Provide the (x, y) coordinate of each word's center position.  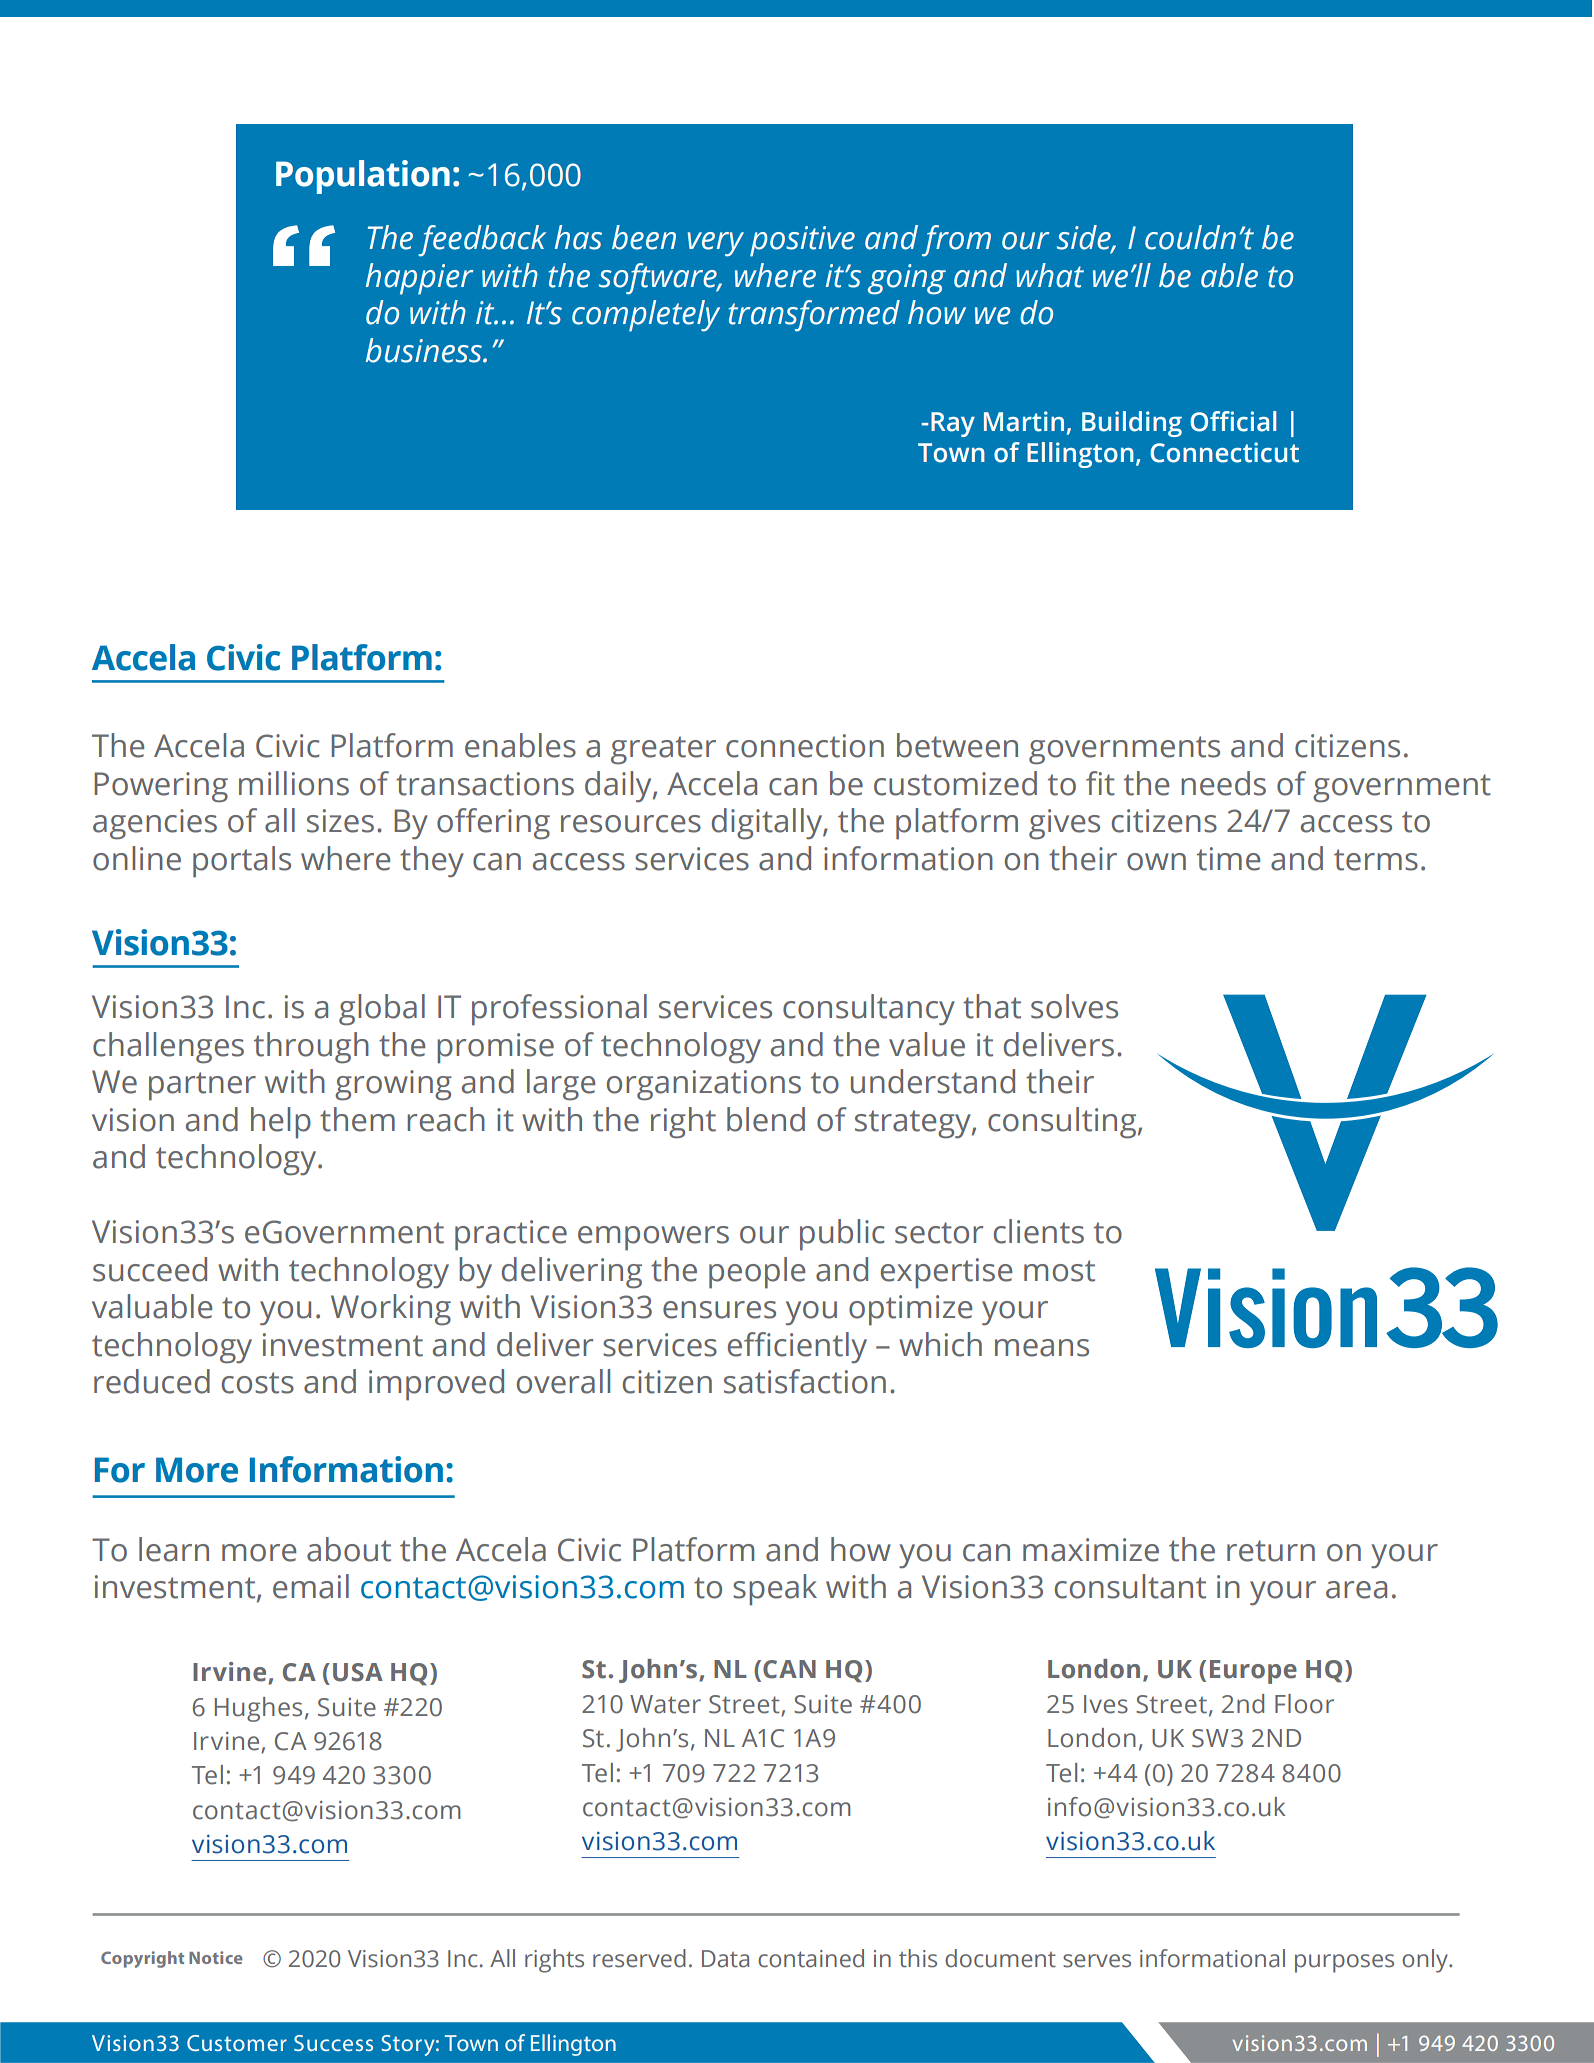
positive (802, 241)
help (281, 1123)
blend (766, 1119)
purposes (1344, 1963)
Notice (216, 1957)
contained (811, 1958)
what (1050, 275)
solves (1074, 1006)
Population (363, 177)
